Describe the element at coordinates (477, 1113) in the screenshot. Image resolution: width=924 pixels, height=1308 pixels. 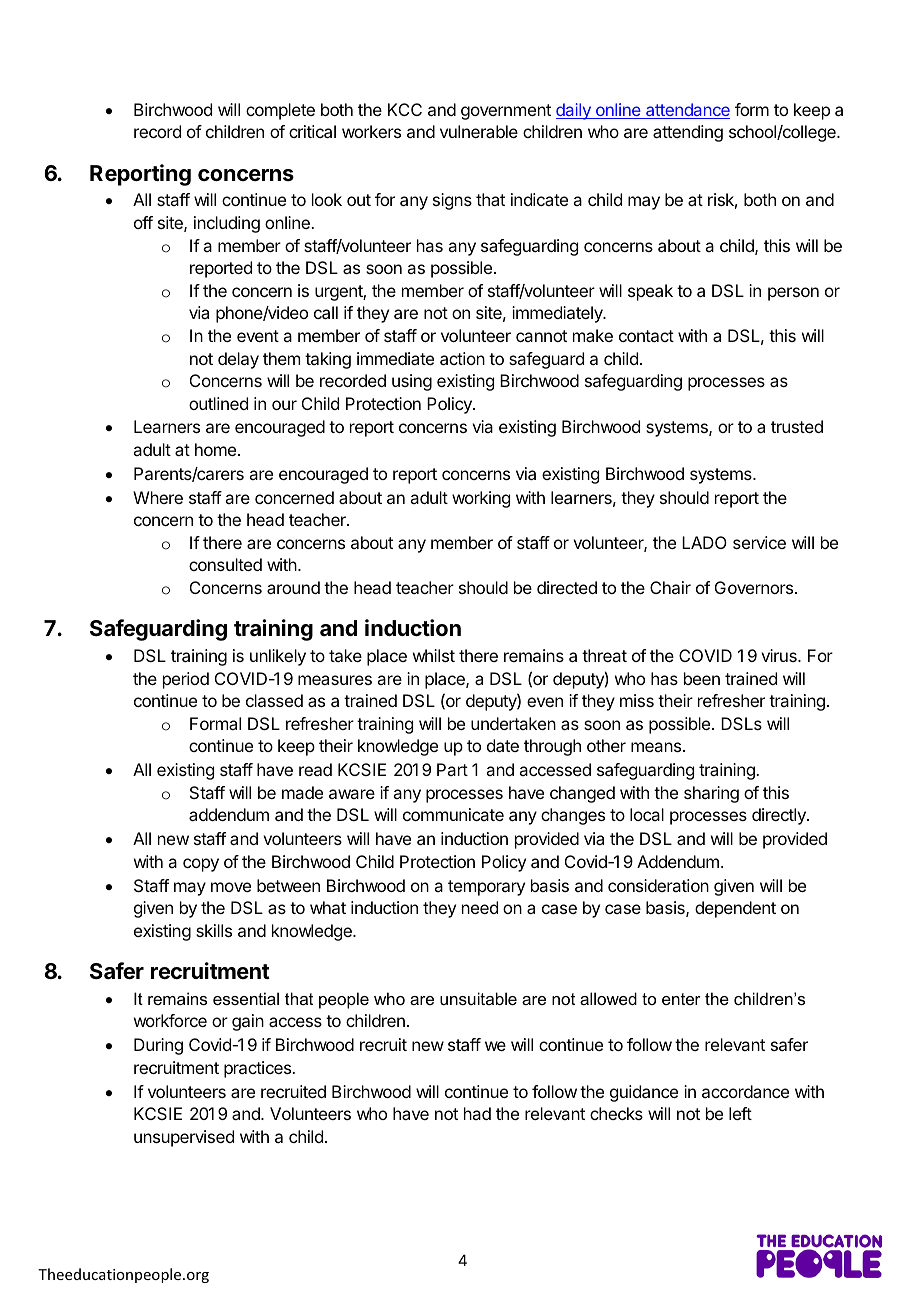
I see `had` at that location.
